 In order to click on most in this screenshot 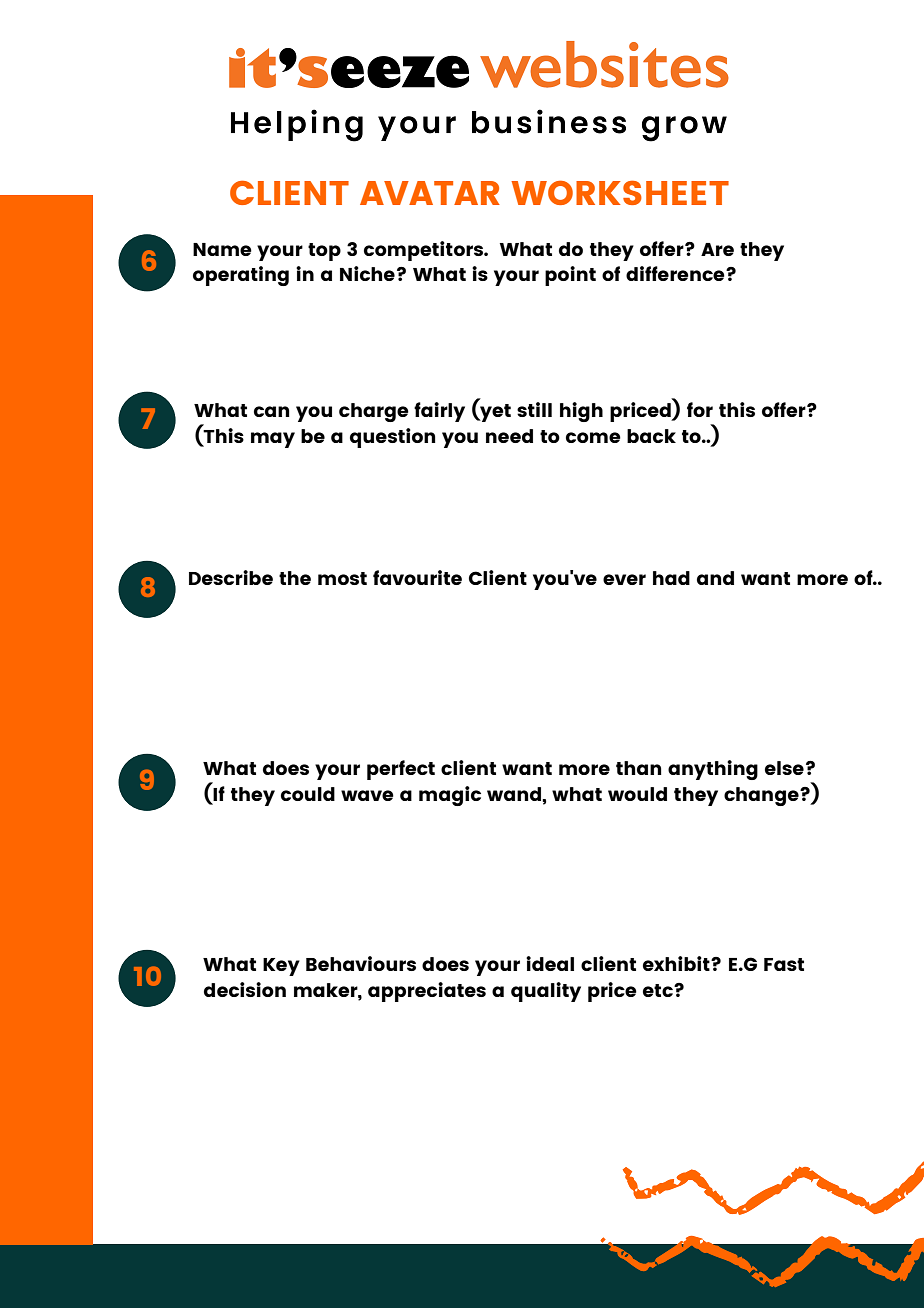, I will do `click(342, 578)`.
